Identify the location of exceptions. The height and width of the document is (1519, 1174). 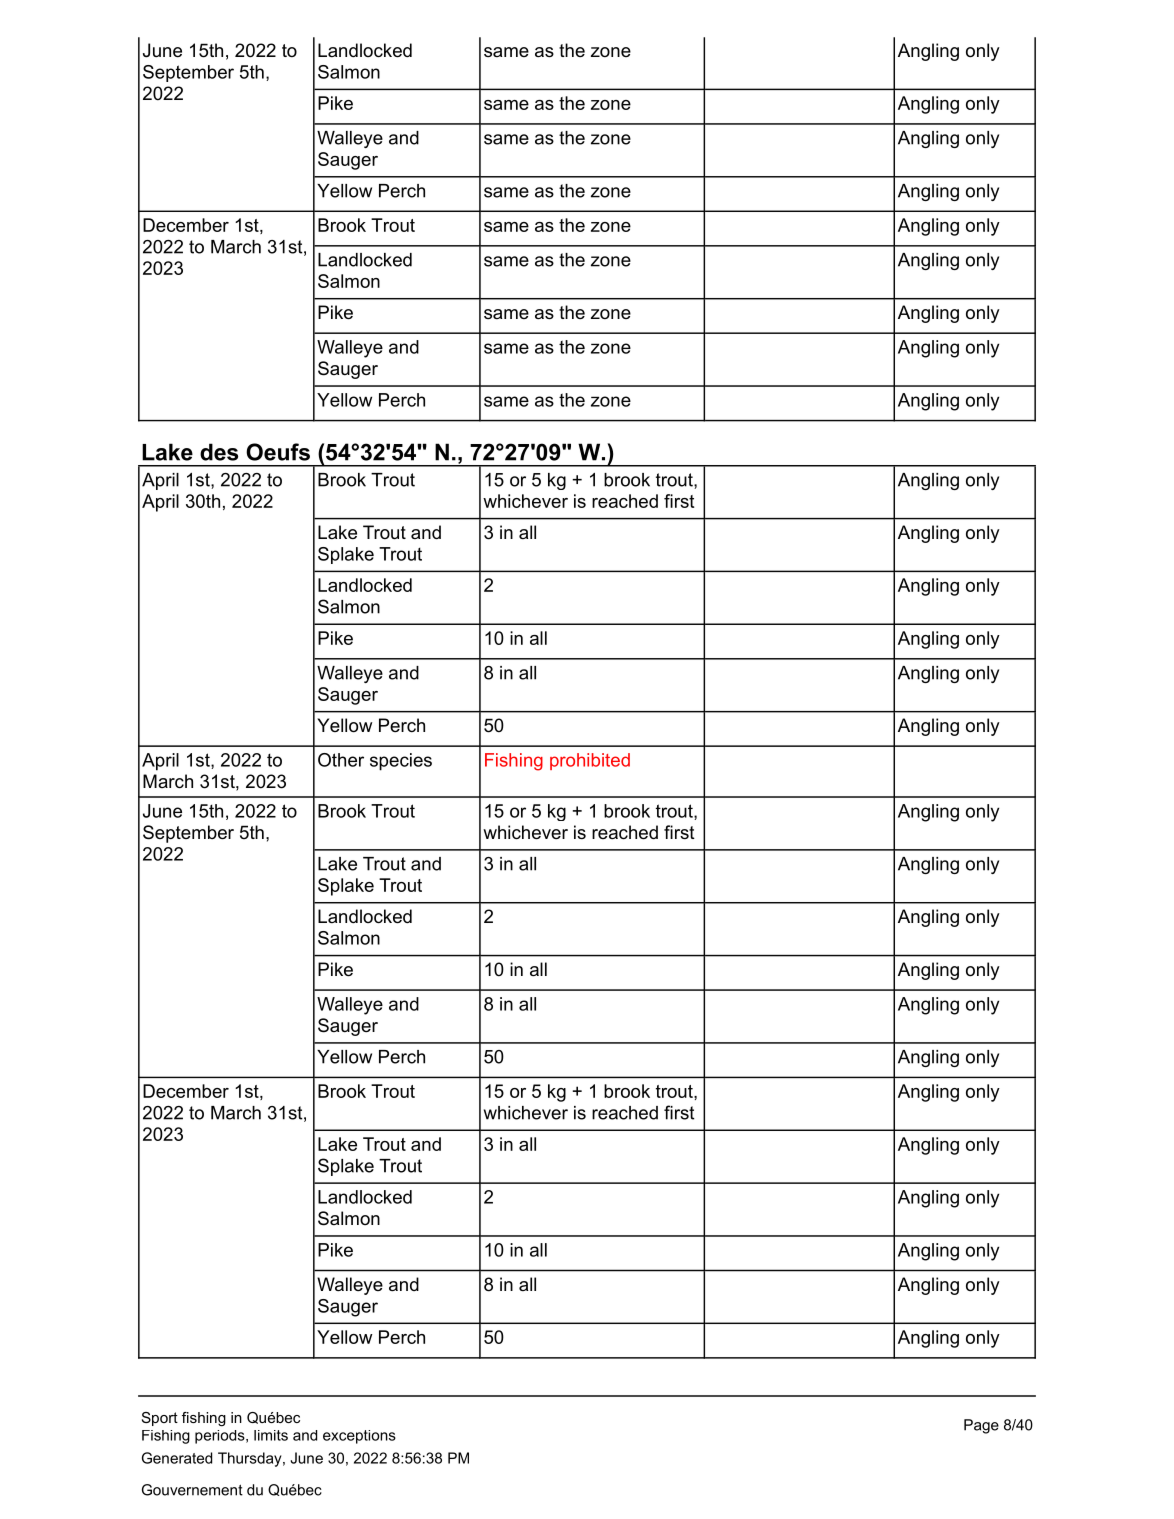
(359, 1437).
